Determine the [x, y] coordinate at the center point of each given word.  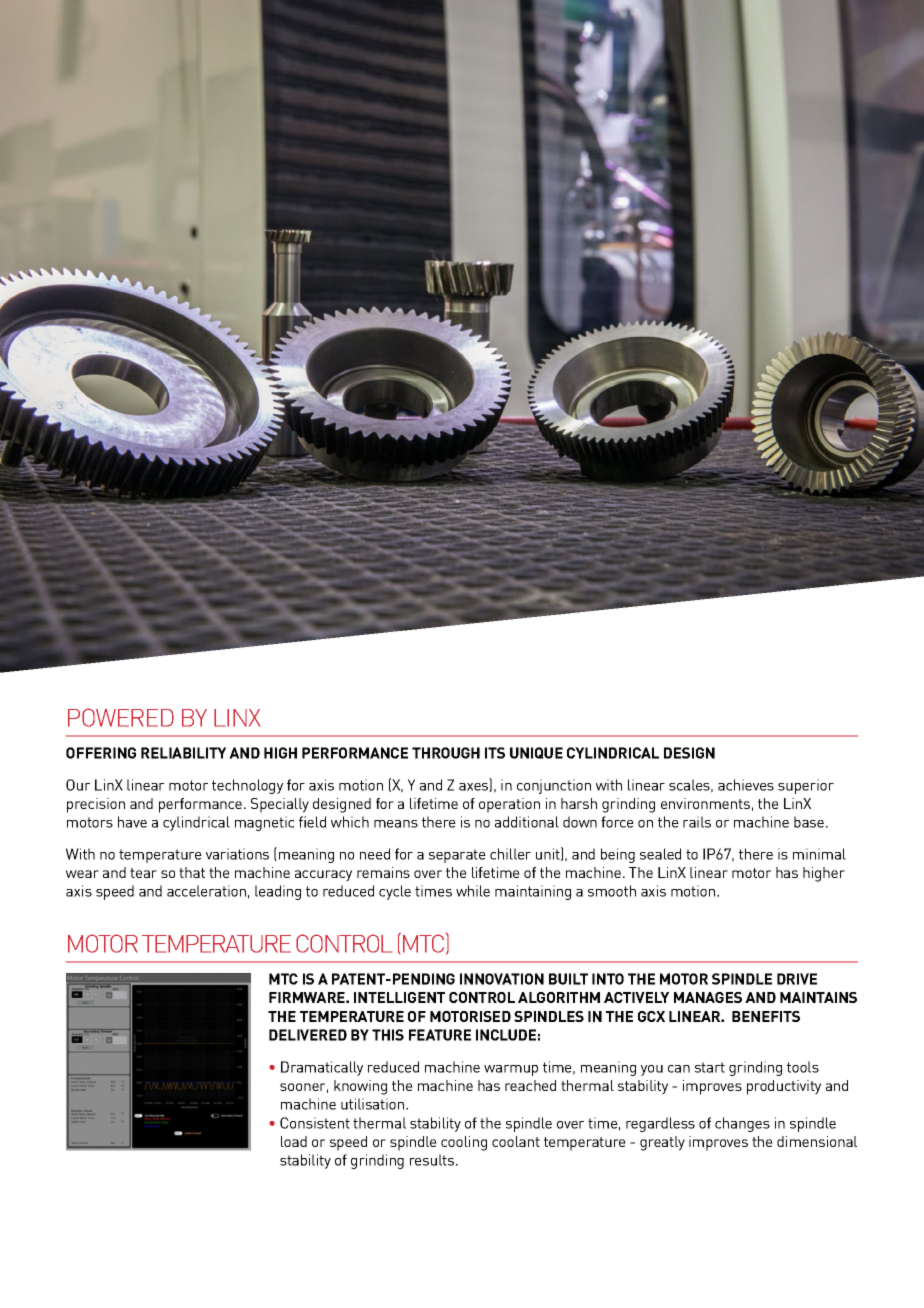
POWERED [121, 717]
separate [457, 856]
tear [143, 873]
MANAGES [708, 997]
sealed [660, 854]
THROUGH [446, 753]
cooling [464, 1143]
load [294, 1141]
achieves [746, 785]
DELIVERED [308, 1035]
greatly [662, 1143]
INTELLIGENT [399, 997]
